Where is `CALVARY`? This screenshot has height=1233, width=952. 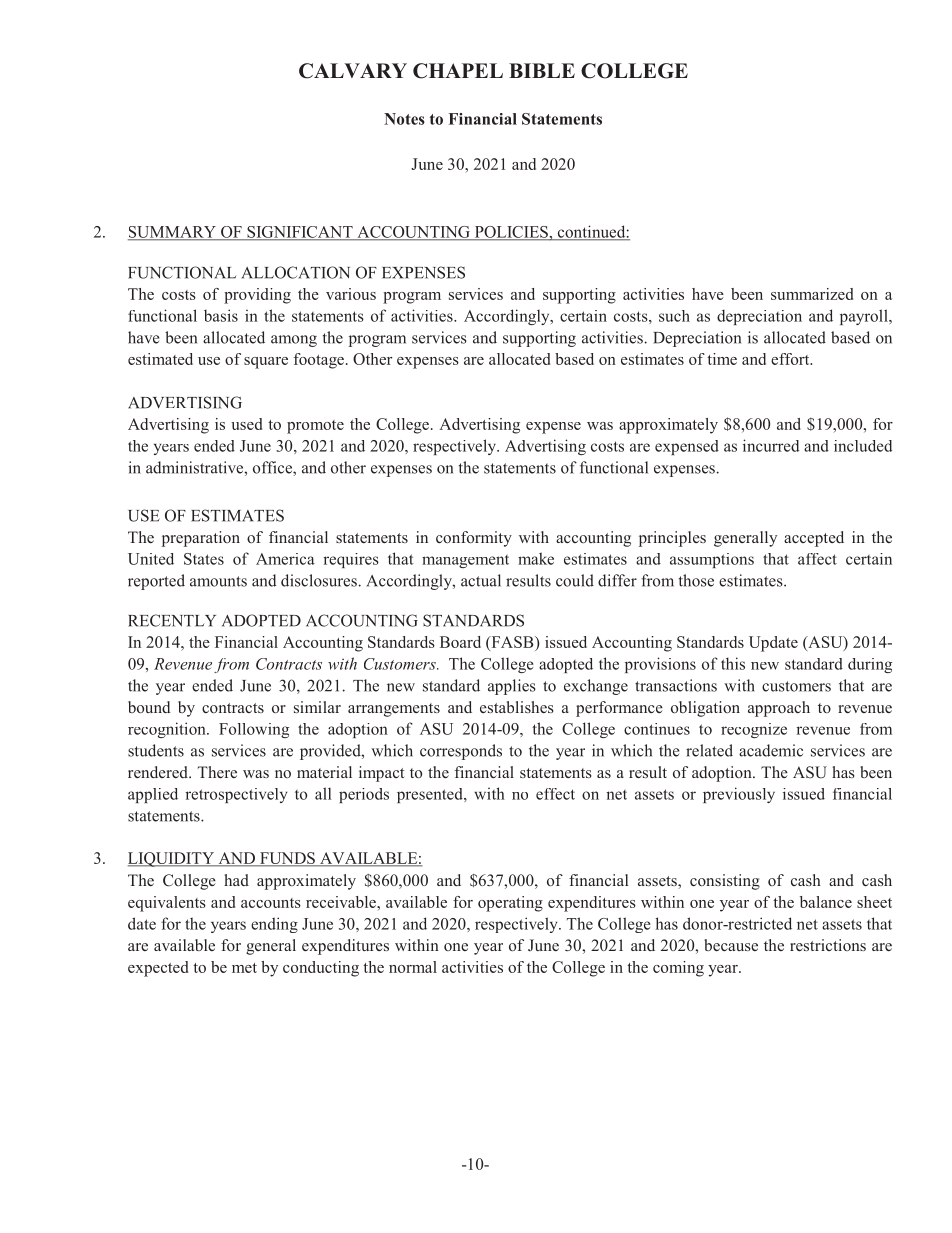 CALVARY is located at coordinates (353, 71).
